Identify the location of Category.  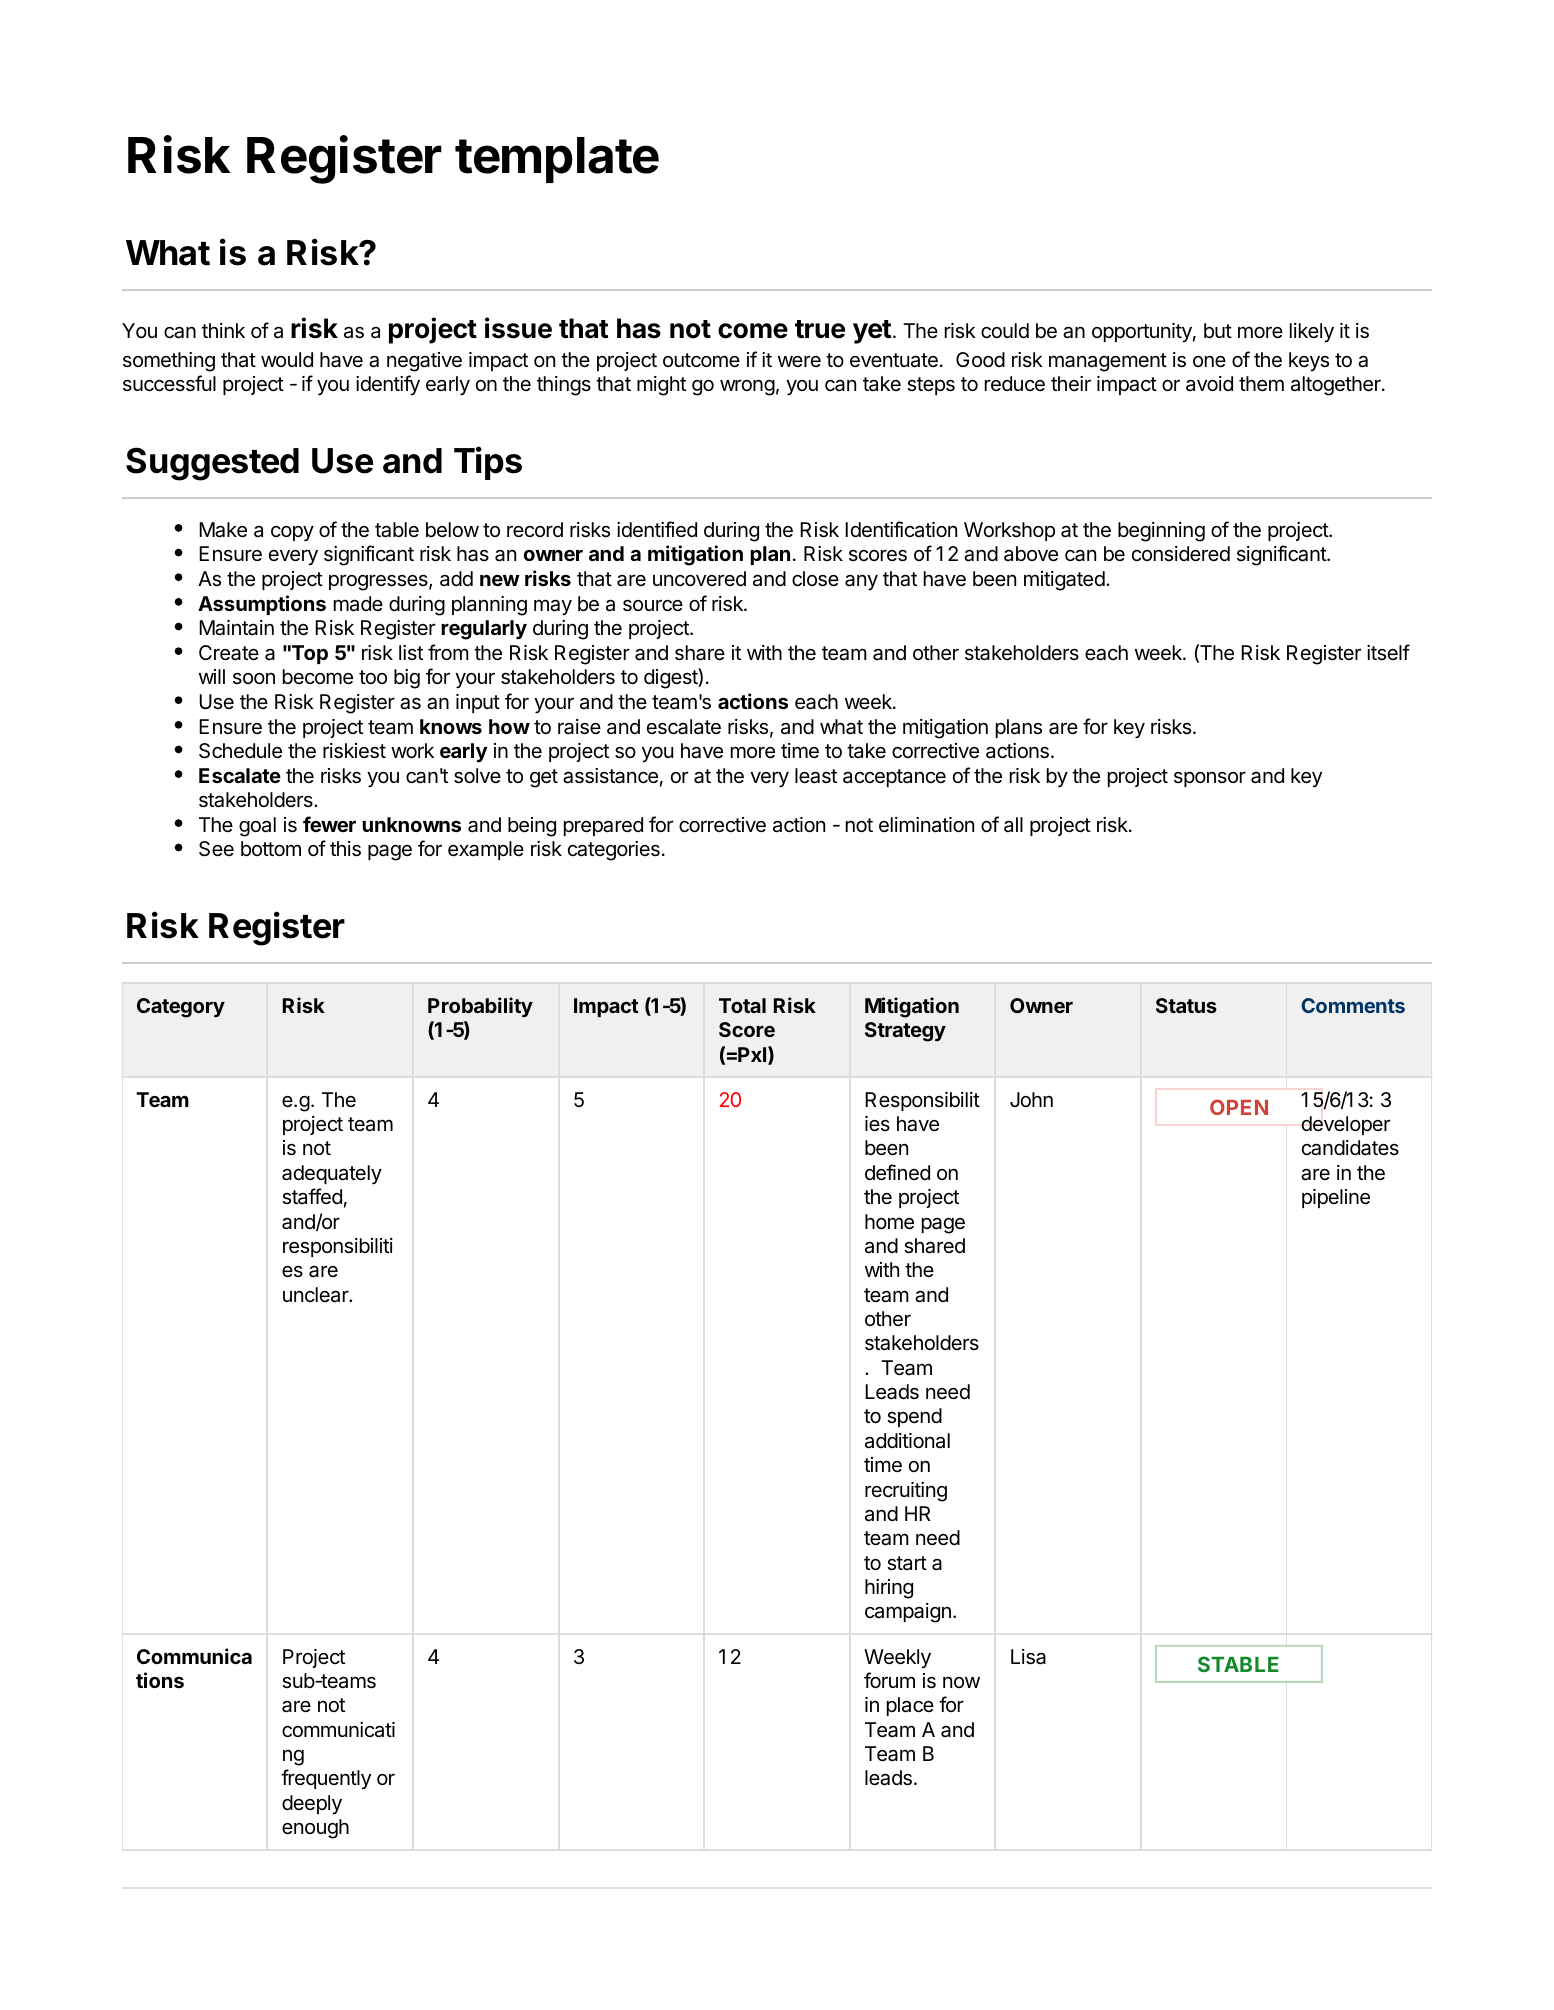
(181, 1008).
